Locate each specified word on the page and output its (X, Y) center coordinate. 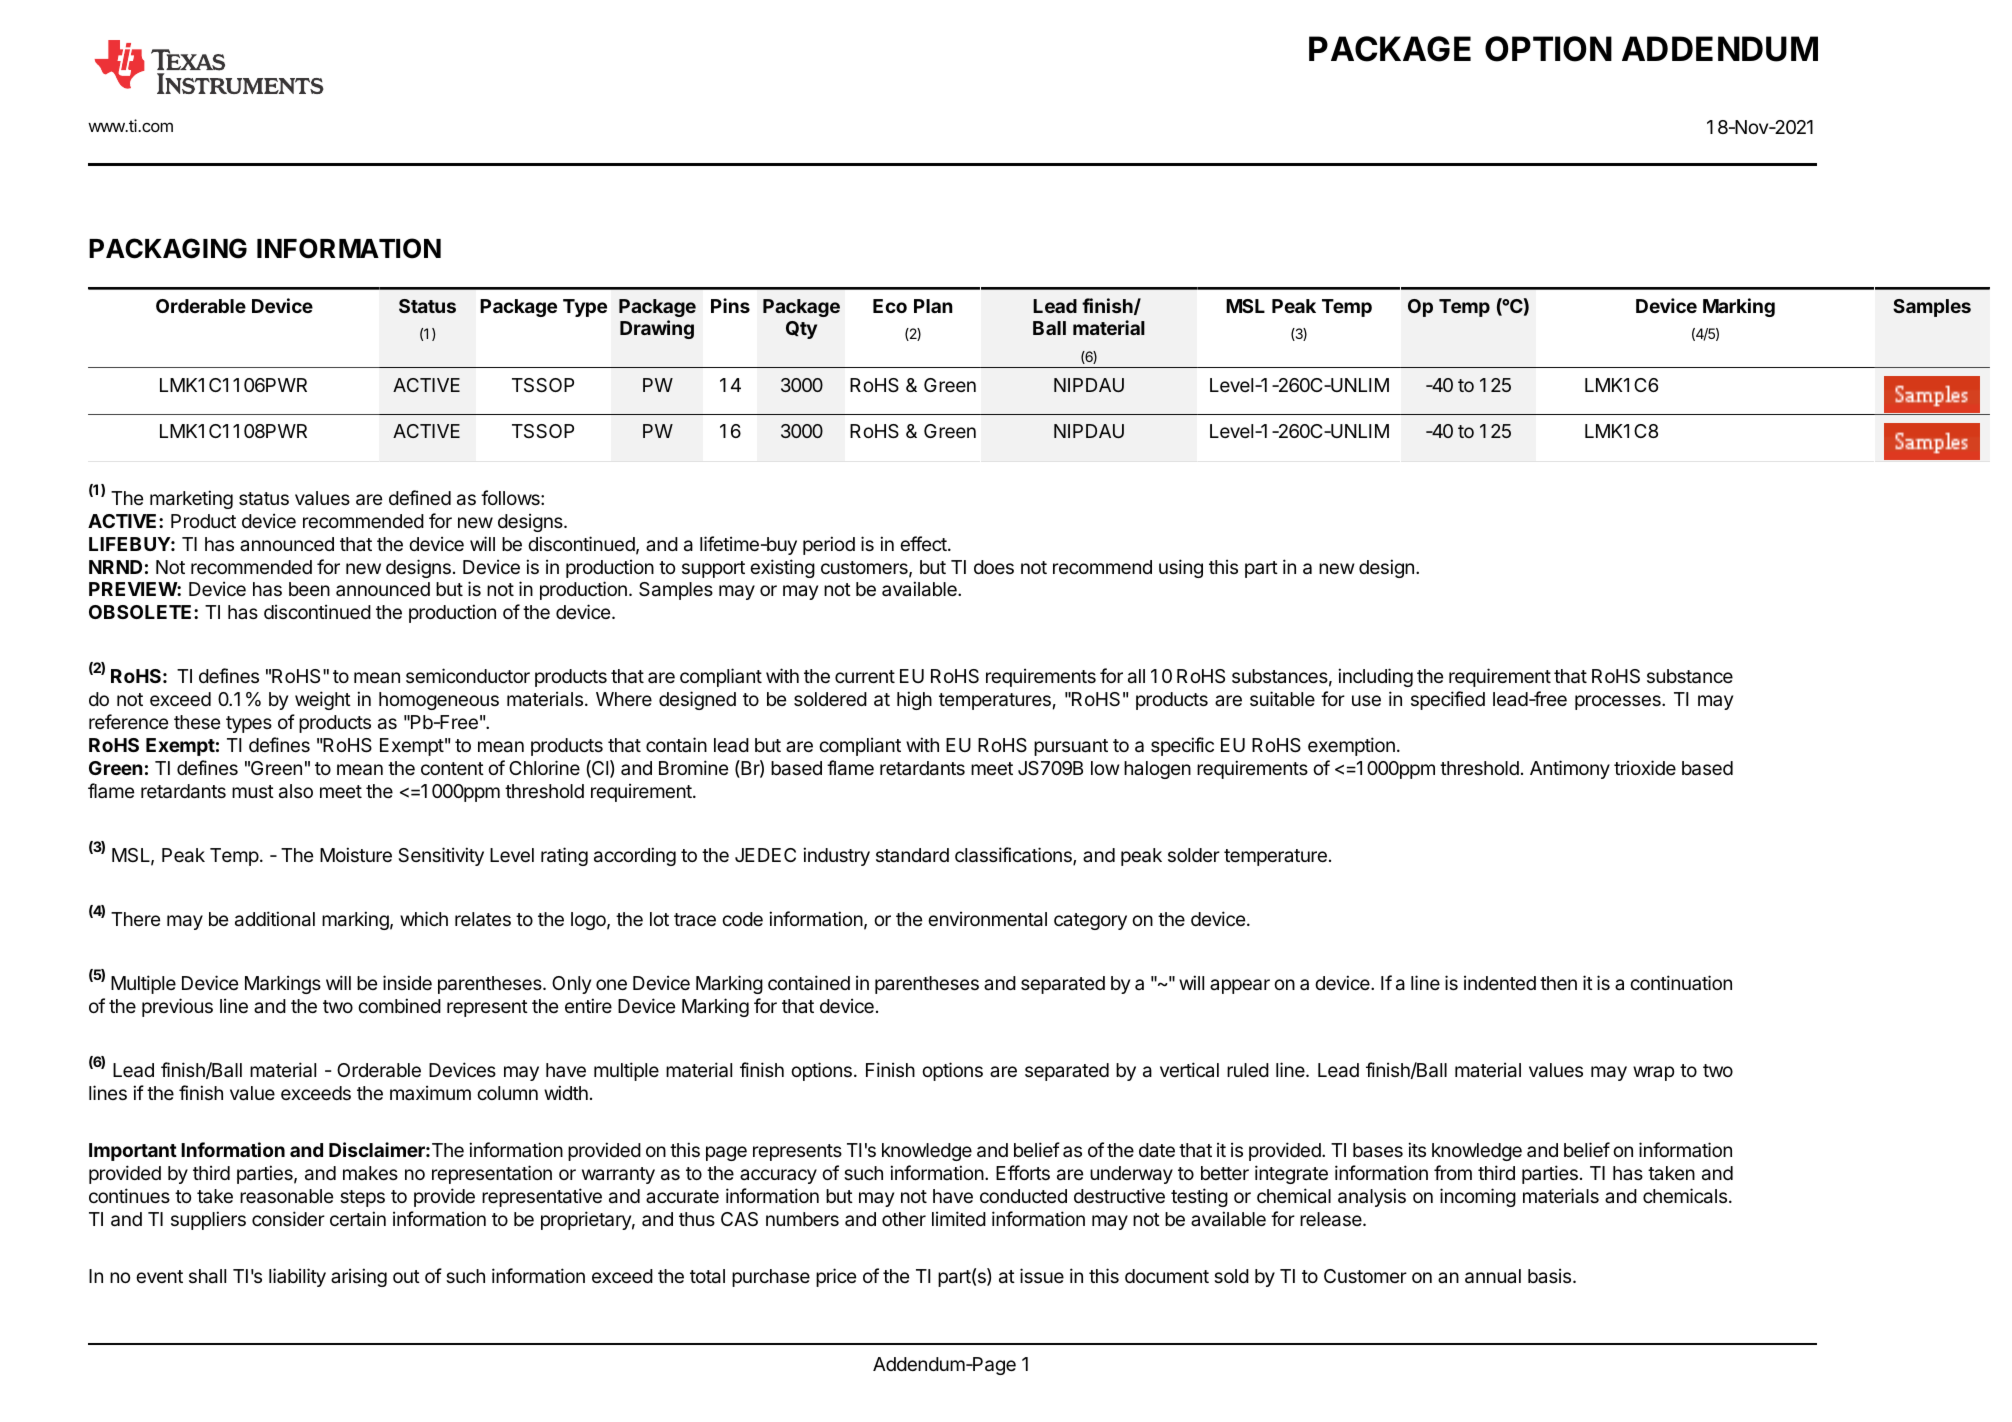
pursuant (1071, 747)
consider (288, 1218)
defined (420, 497)
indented (1500, 982)
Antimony (1570, 769)
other (904, 1219)
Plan (933, 306)
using (1181, 568)
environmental (987, 919)
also (296, 791)
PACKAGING (168, 248)
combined (399, 1005)
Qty (801, 330)
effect (924, 543)
